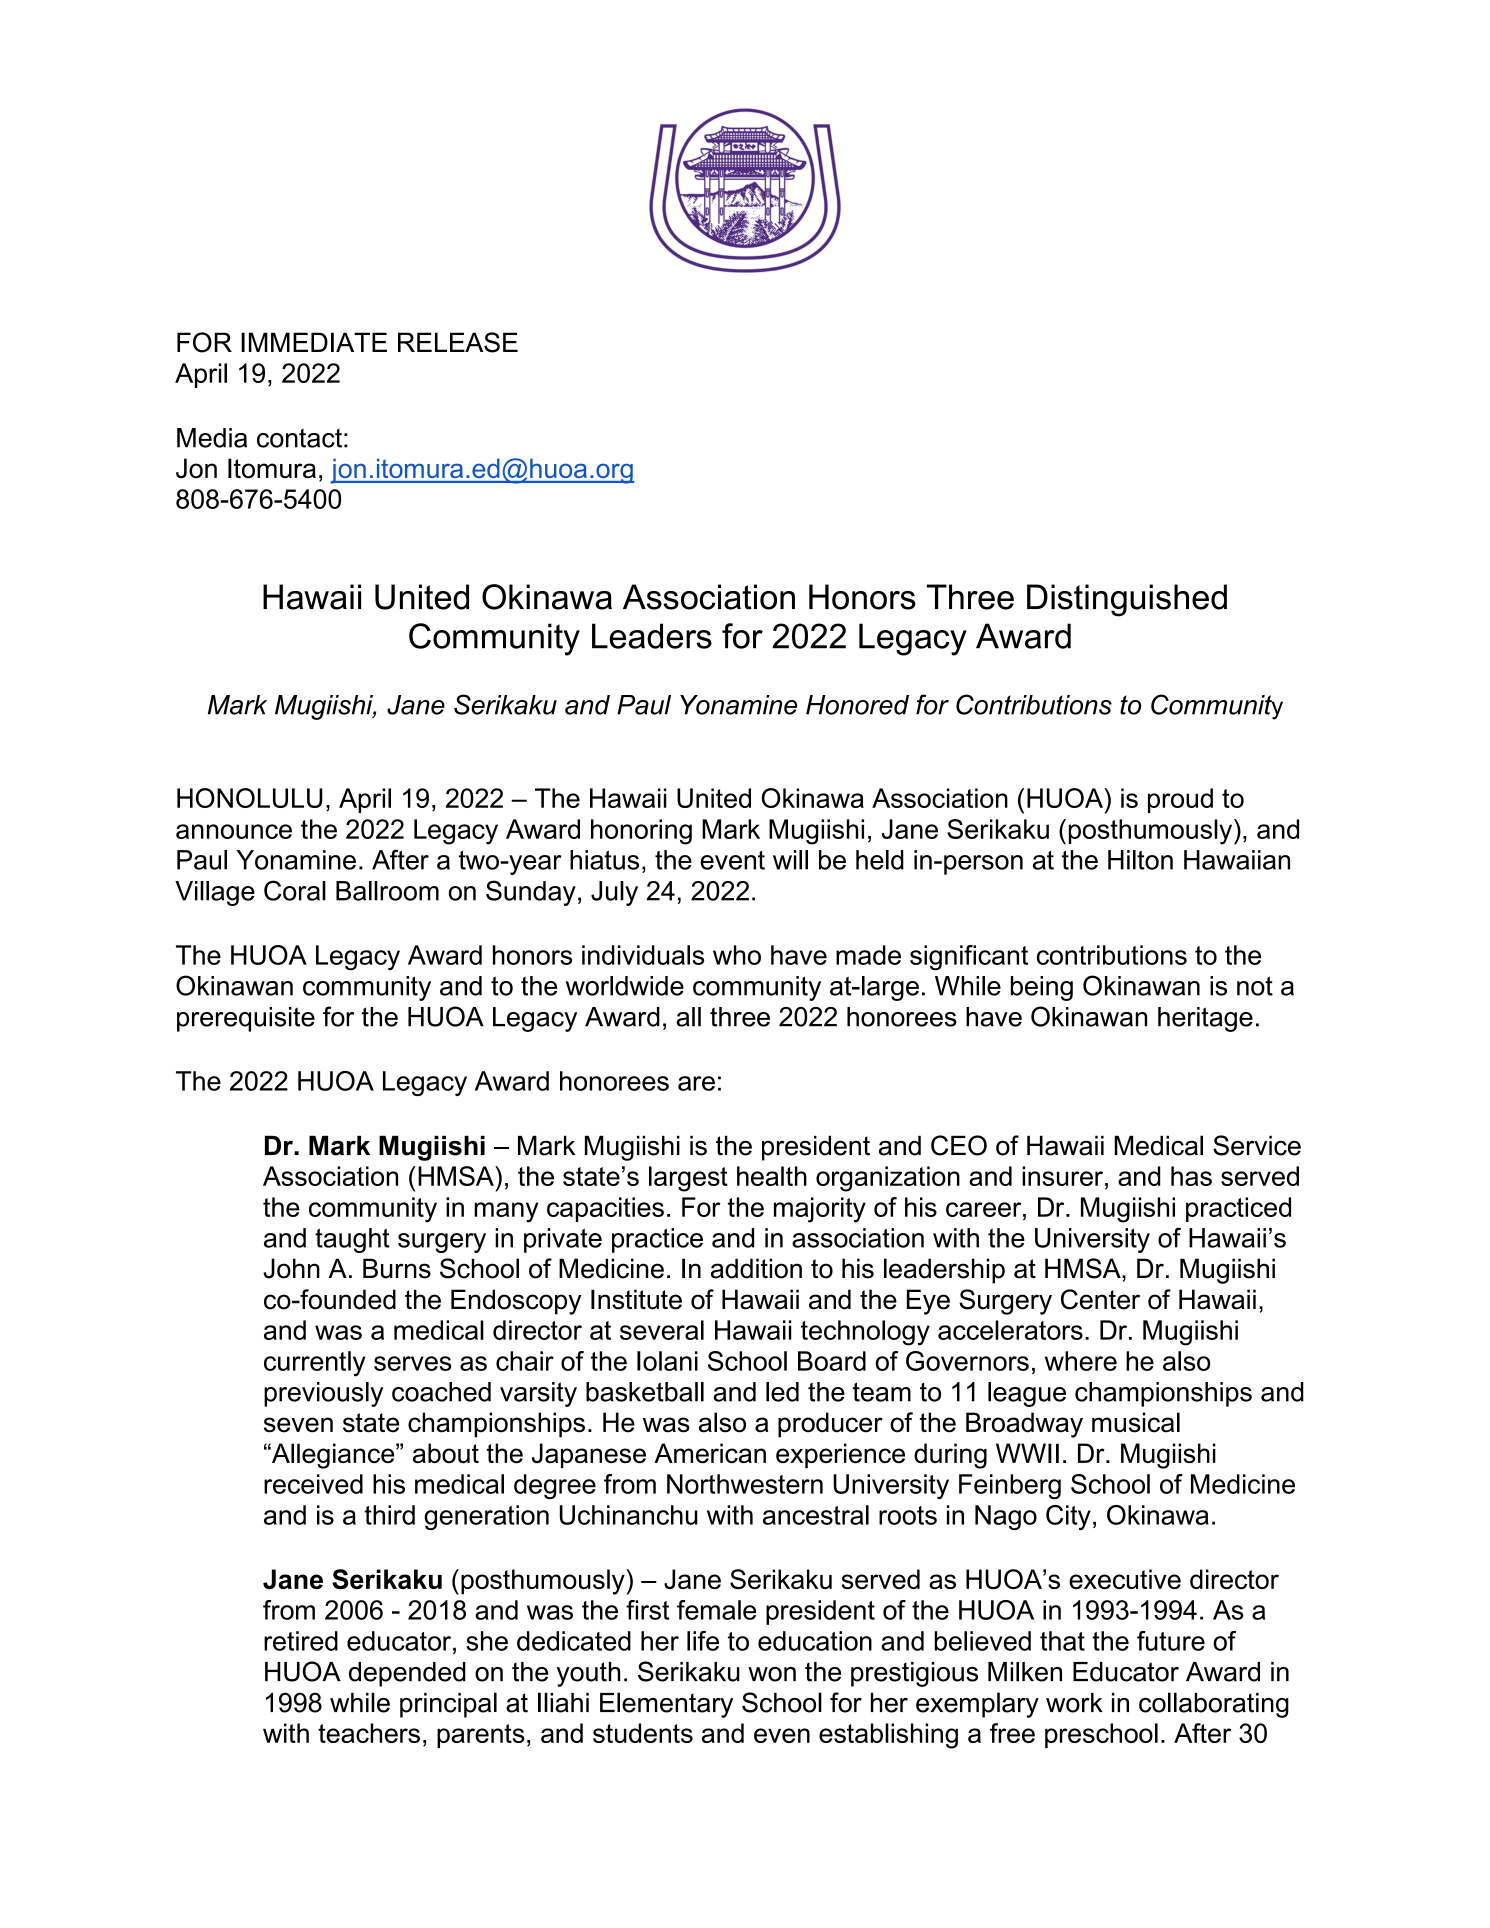 The image size is (1490, 1928). Describe the element at coordinates (369, 1733) in the screenshot. I see `teachers` at that location.
